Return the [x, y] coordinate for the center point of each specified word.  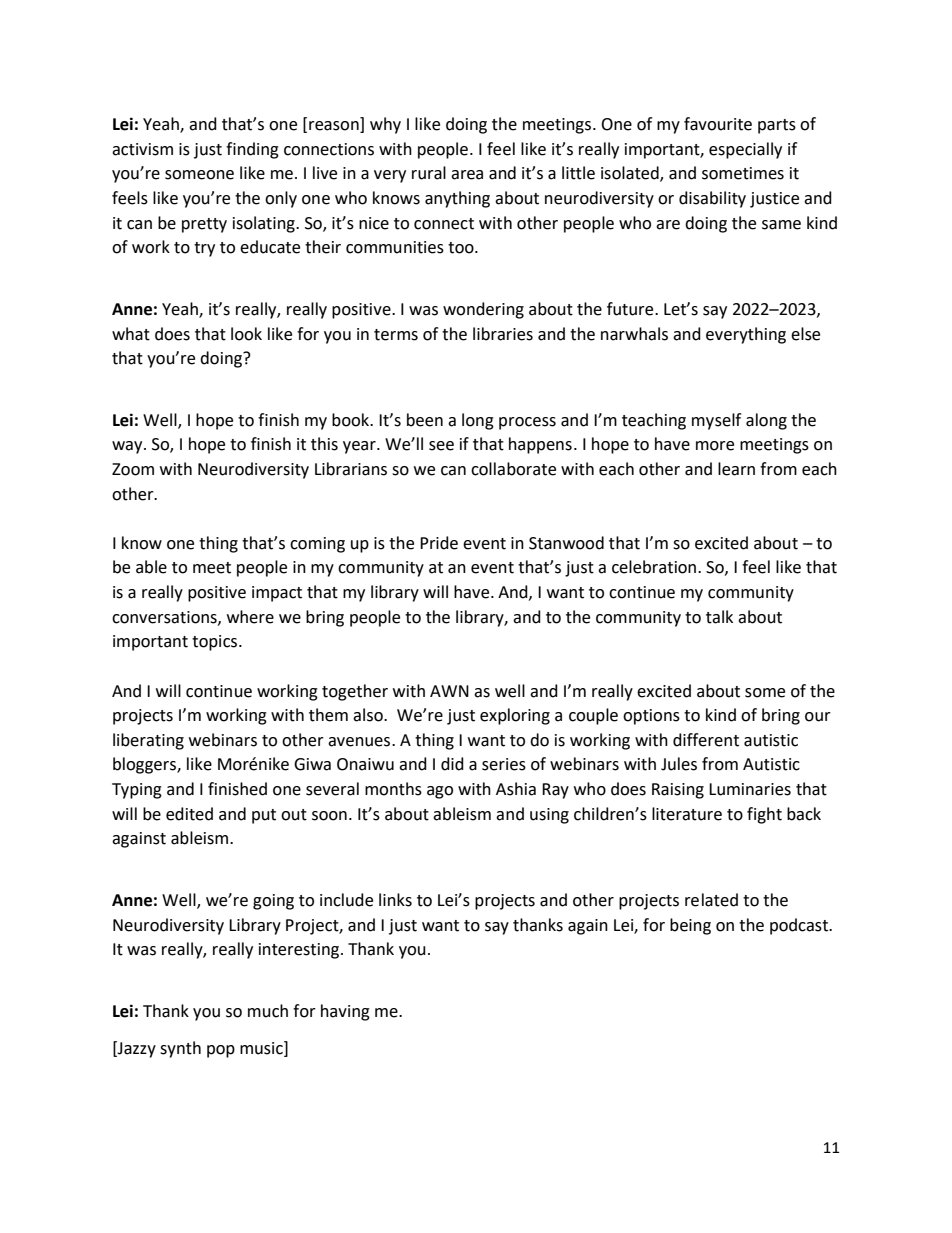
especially [745, 150]
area [467, 175]
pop [221, 1051]
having [345, 1012]
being [690, 926]
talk [719, 617]
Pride [439, 543]
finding [252, 150]
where [250, 617]
